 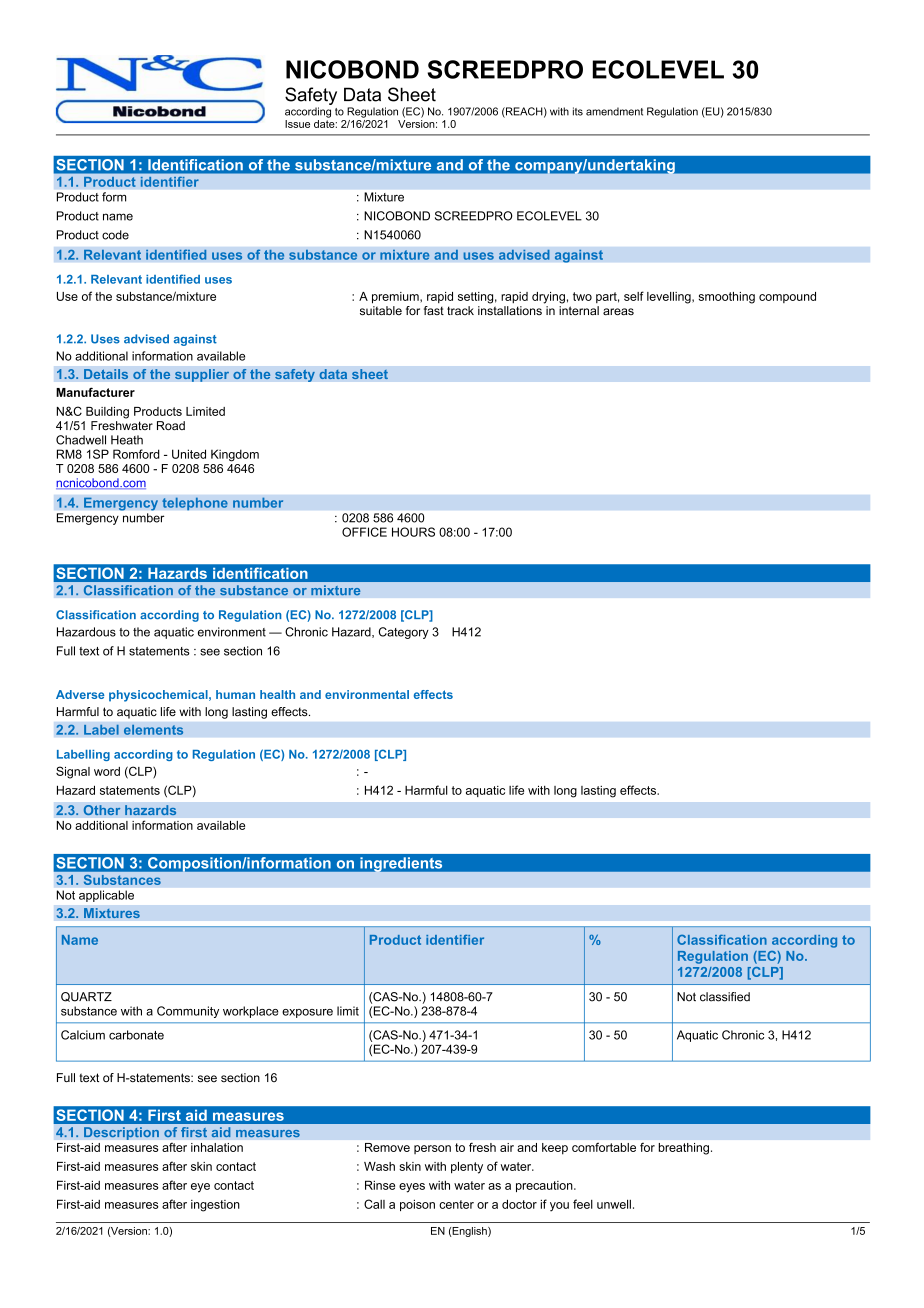 I want to click on amendment, so click(x=614, y=111).
